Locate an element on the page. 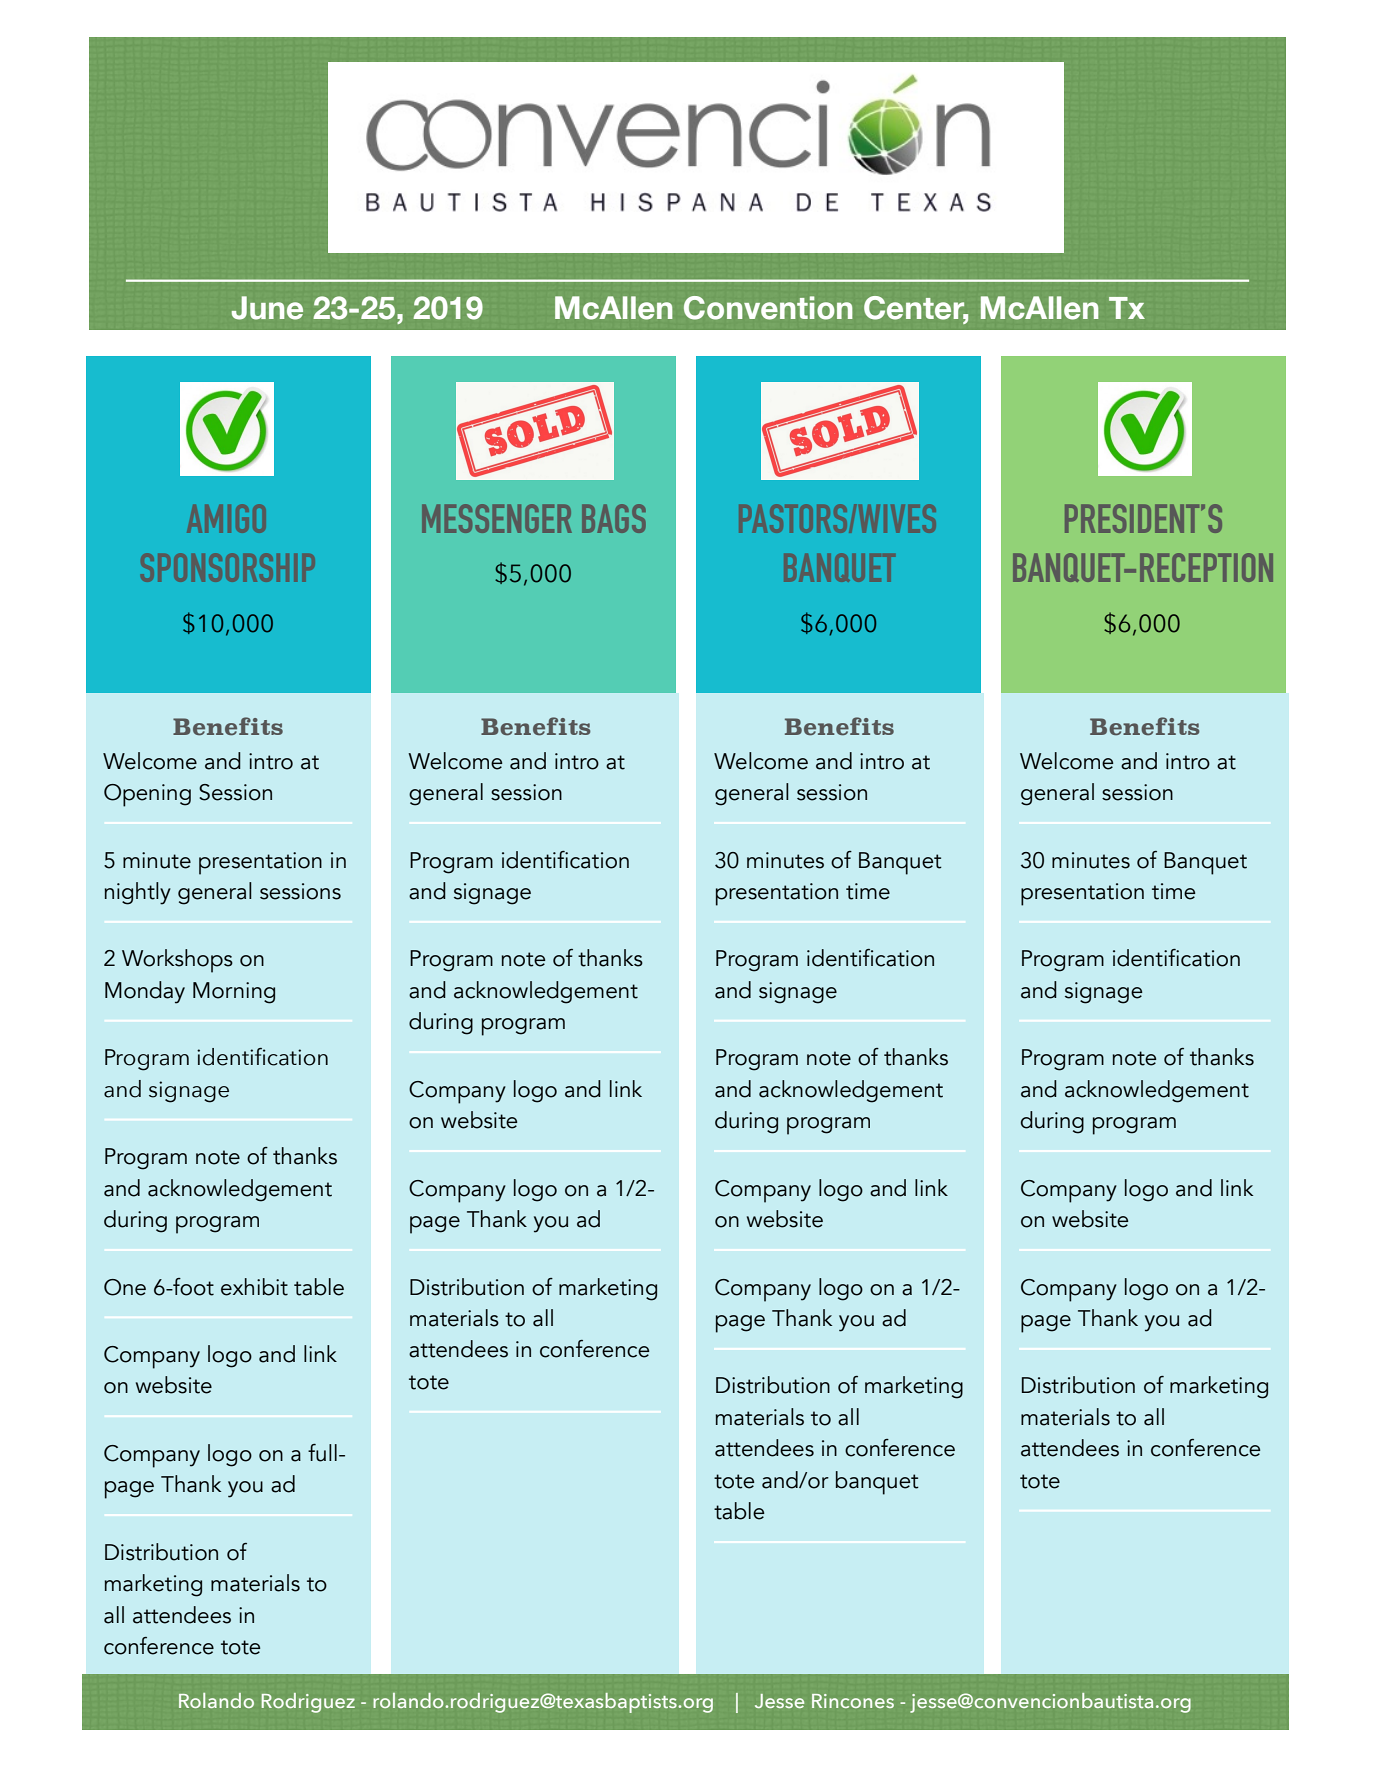 This page has width=1375, height=1780. SPONSORSHIP is located at coordinates (228, 567).
